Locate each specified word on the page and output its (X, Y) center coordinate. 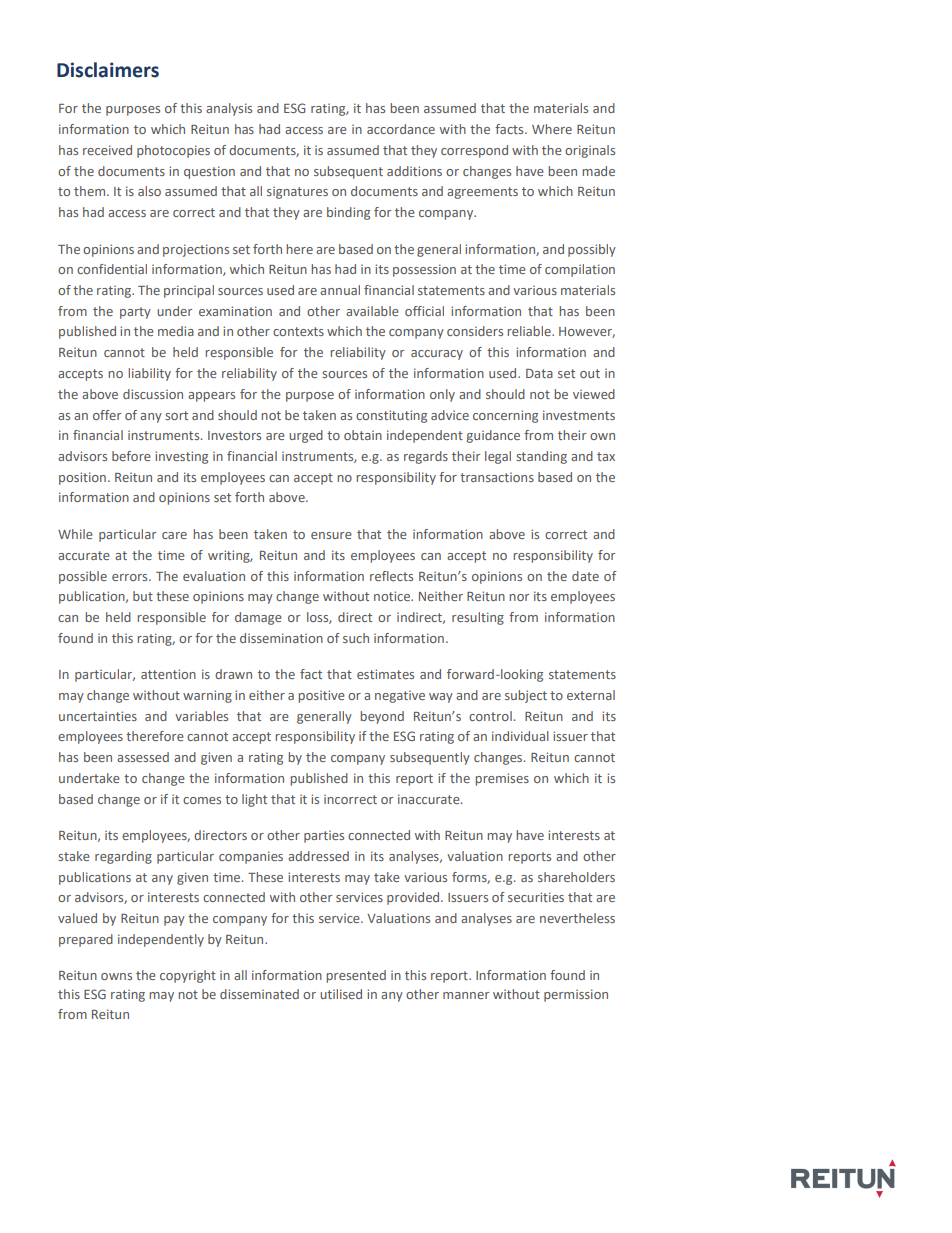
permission (576, 995)
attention (168, 674)
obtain (363, 435)
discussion (153, 394)
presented (356, 976)
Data (539, 373)
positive (321, 696)
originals (590, 151)
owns (116, 976)
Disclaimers (108, 70)
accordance (401, 129)
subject (526, 696)
